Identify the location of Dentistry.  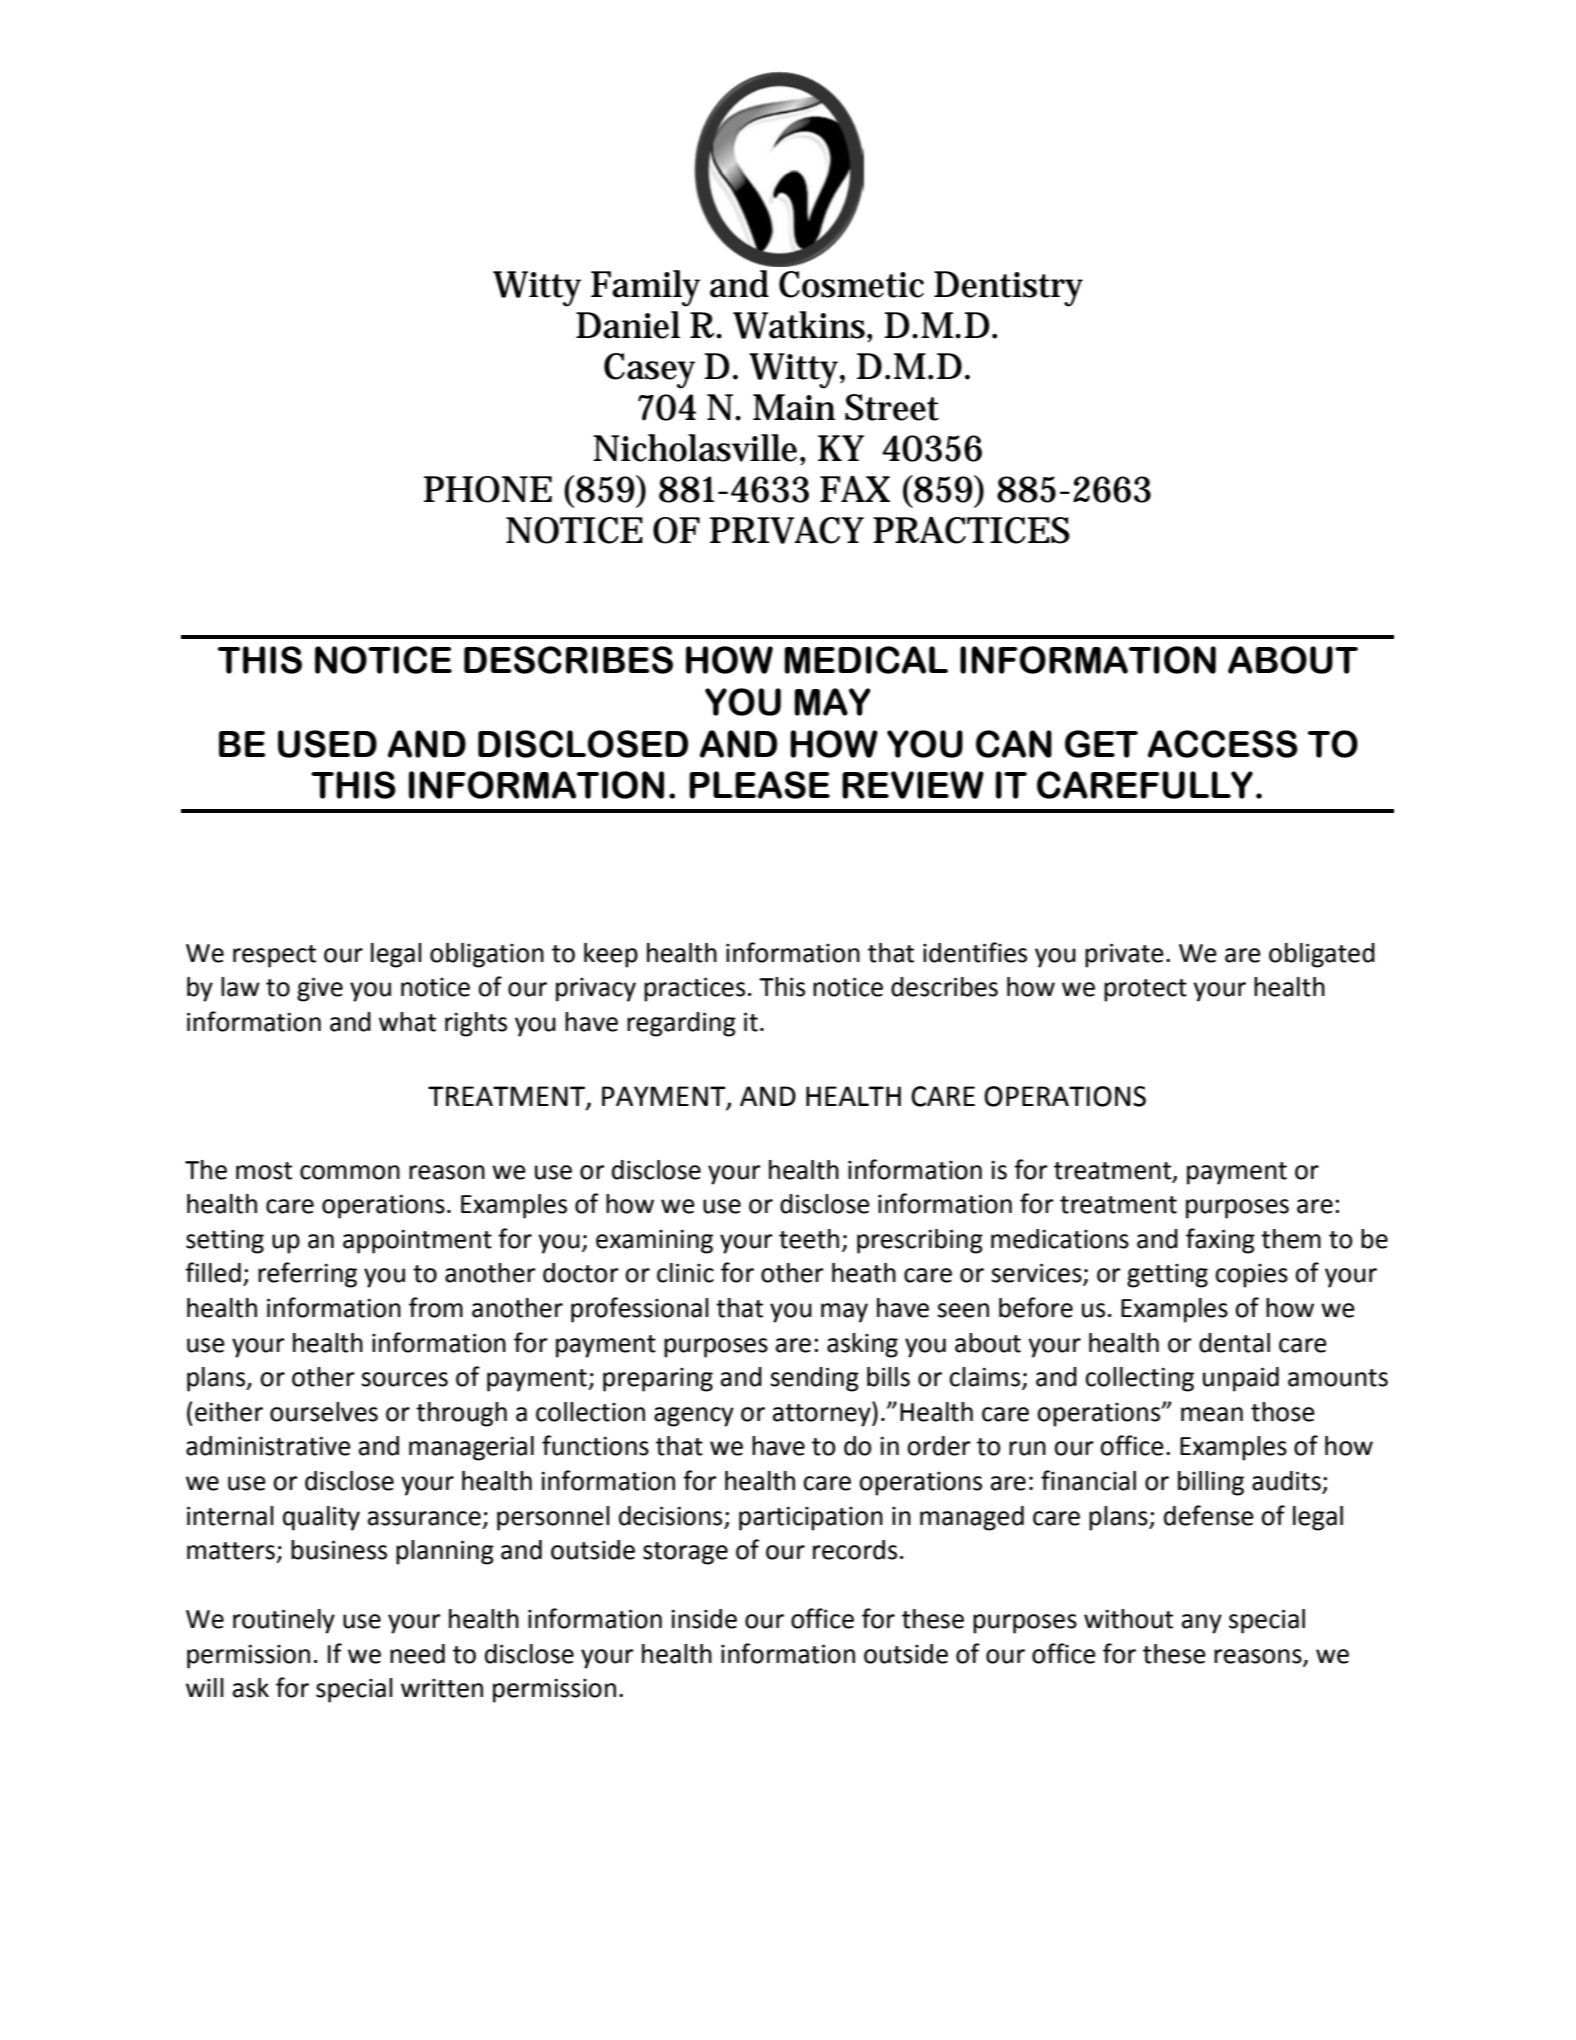
(1008, 289).
